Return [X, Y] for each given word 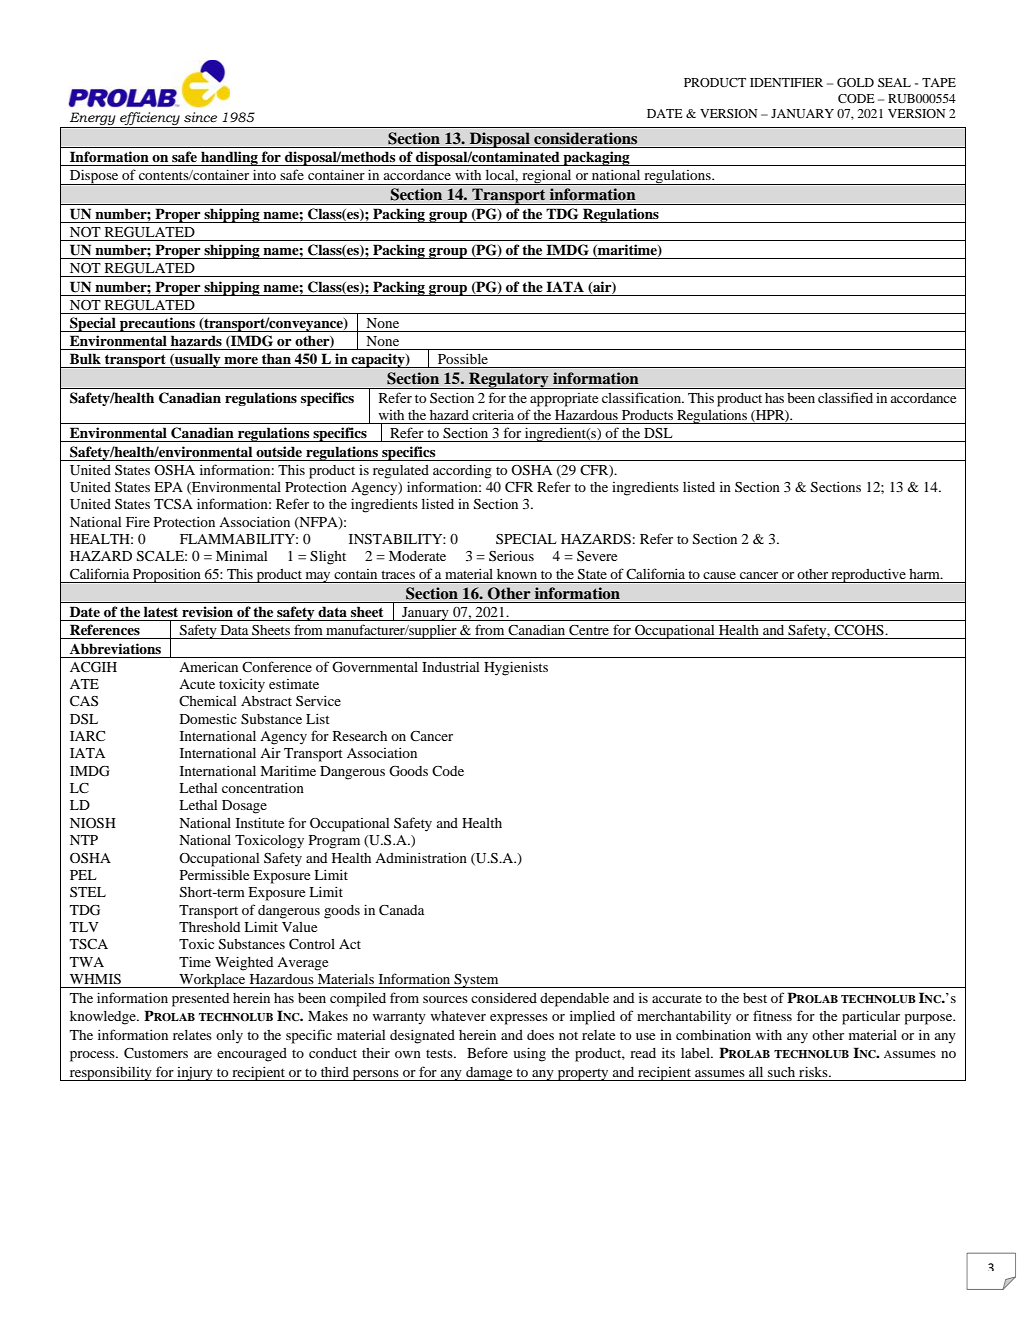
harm [925, 574]
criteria [493, 415]
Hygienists [516, 669]
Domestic [208, 719]
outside [279, 451]
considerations [585, 138]
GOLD [855, 82]
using [529, 1055]
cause [719, 575]
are [203, 1054]
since [200, 117]
